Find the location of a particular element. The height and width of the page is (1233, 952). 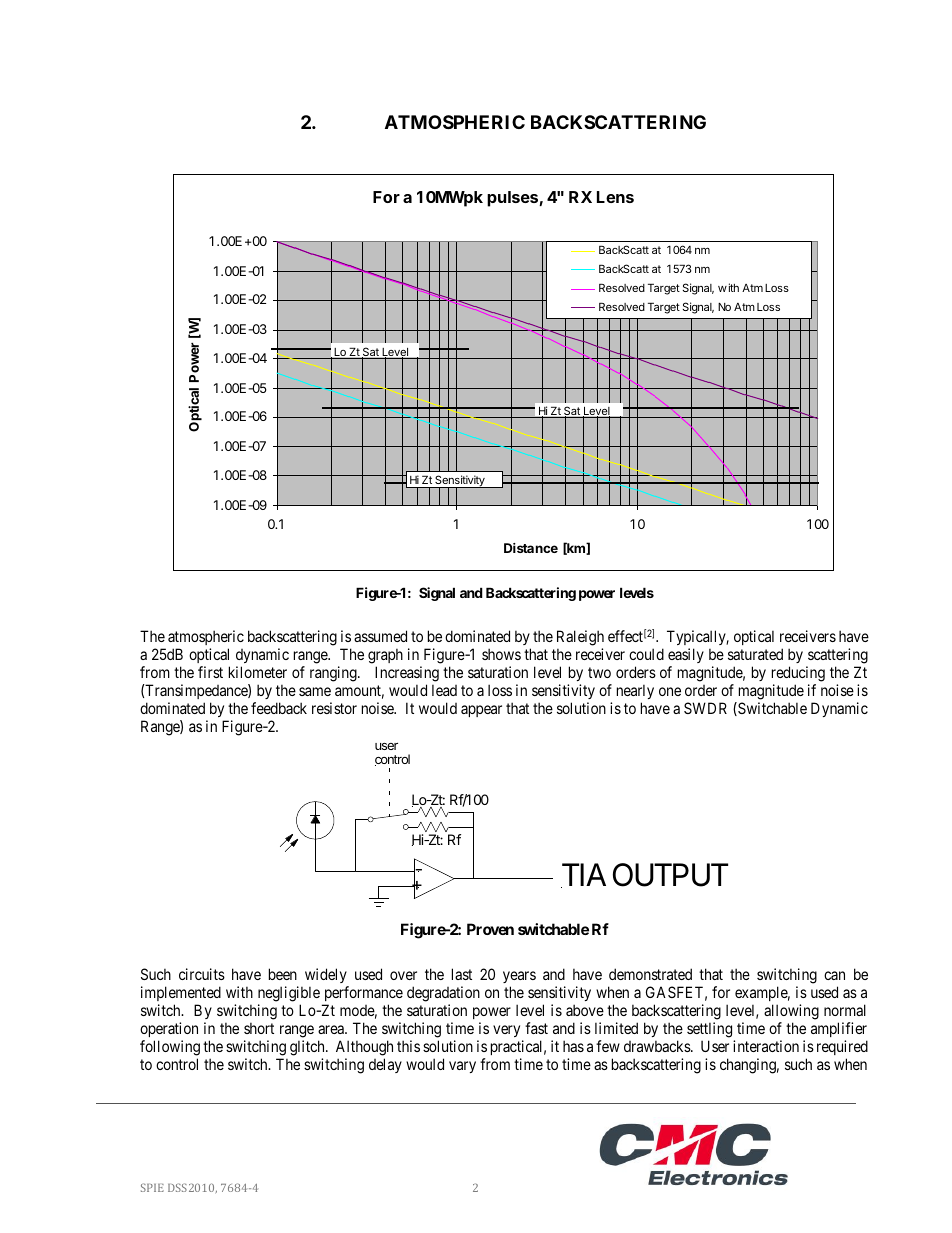

Lens is located at coordinates (615, 197).
